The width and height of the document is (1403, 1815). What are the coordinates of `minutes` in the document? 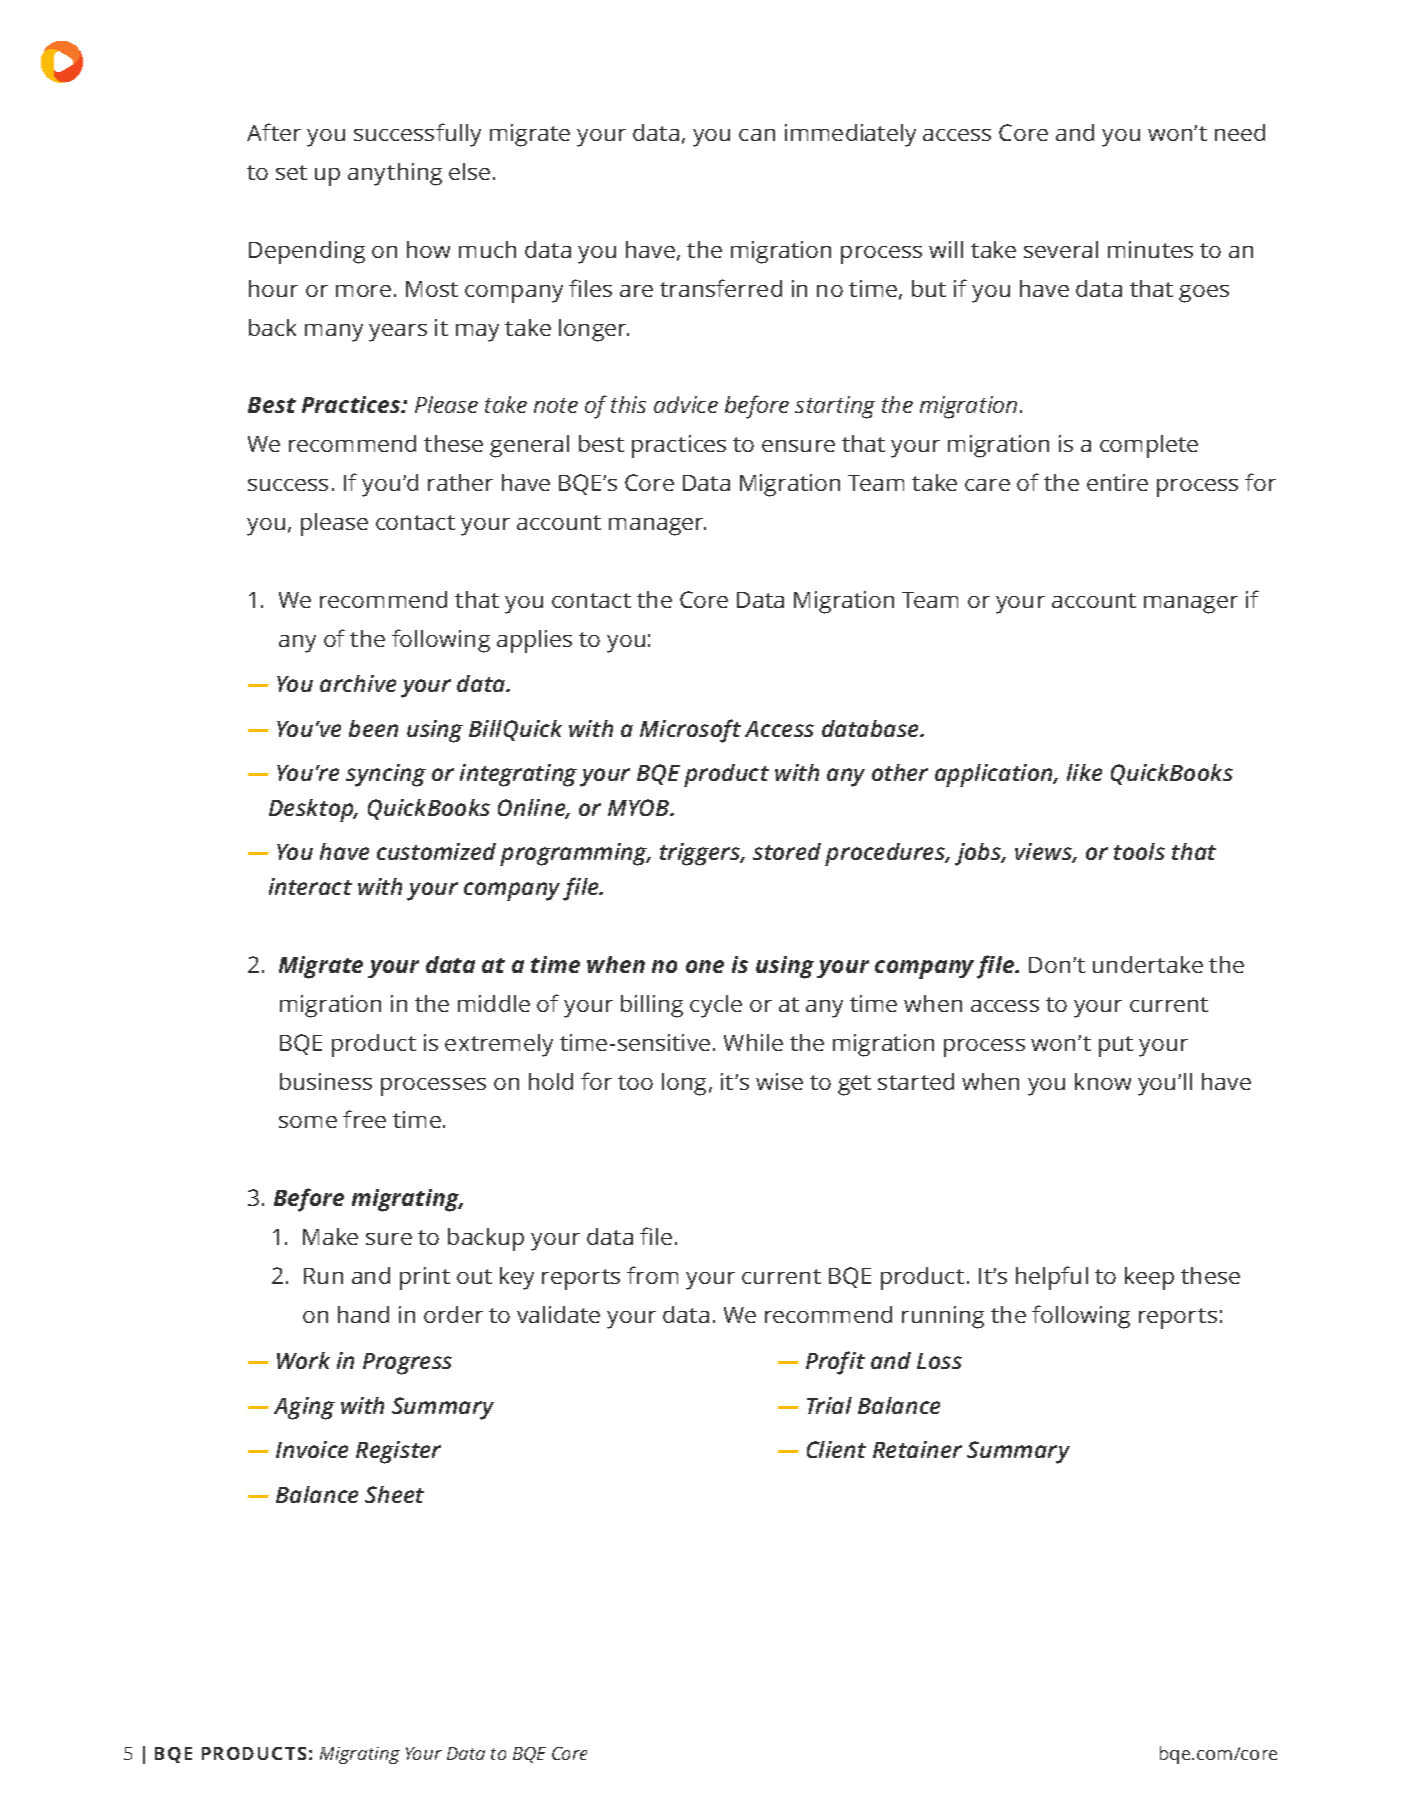 It's located at (1150, 249).
